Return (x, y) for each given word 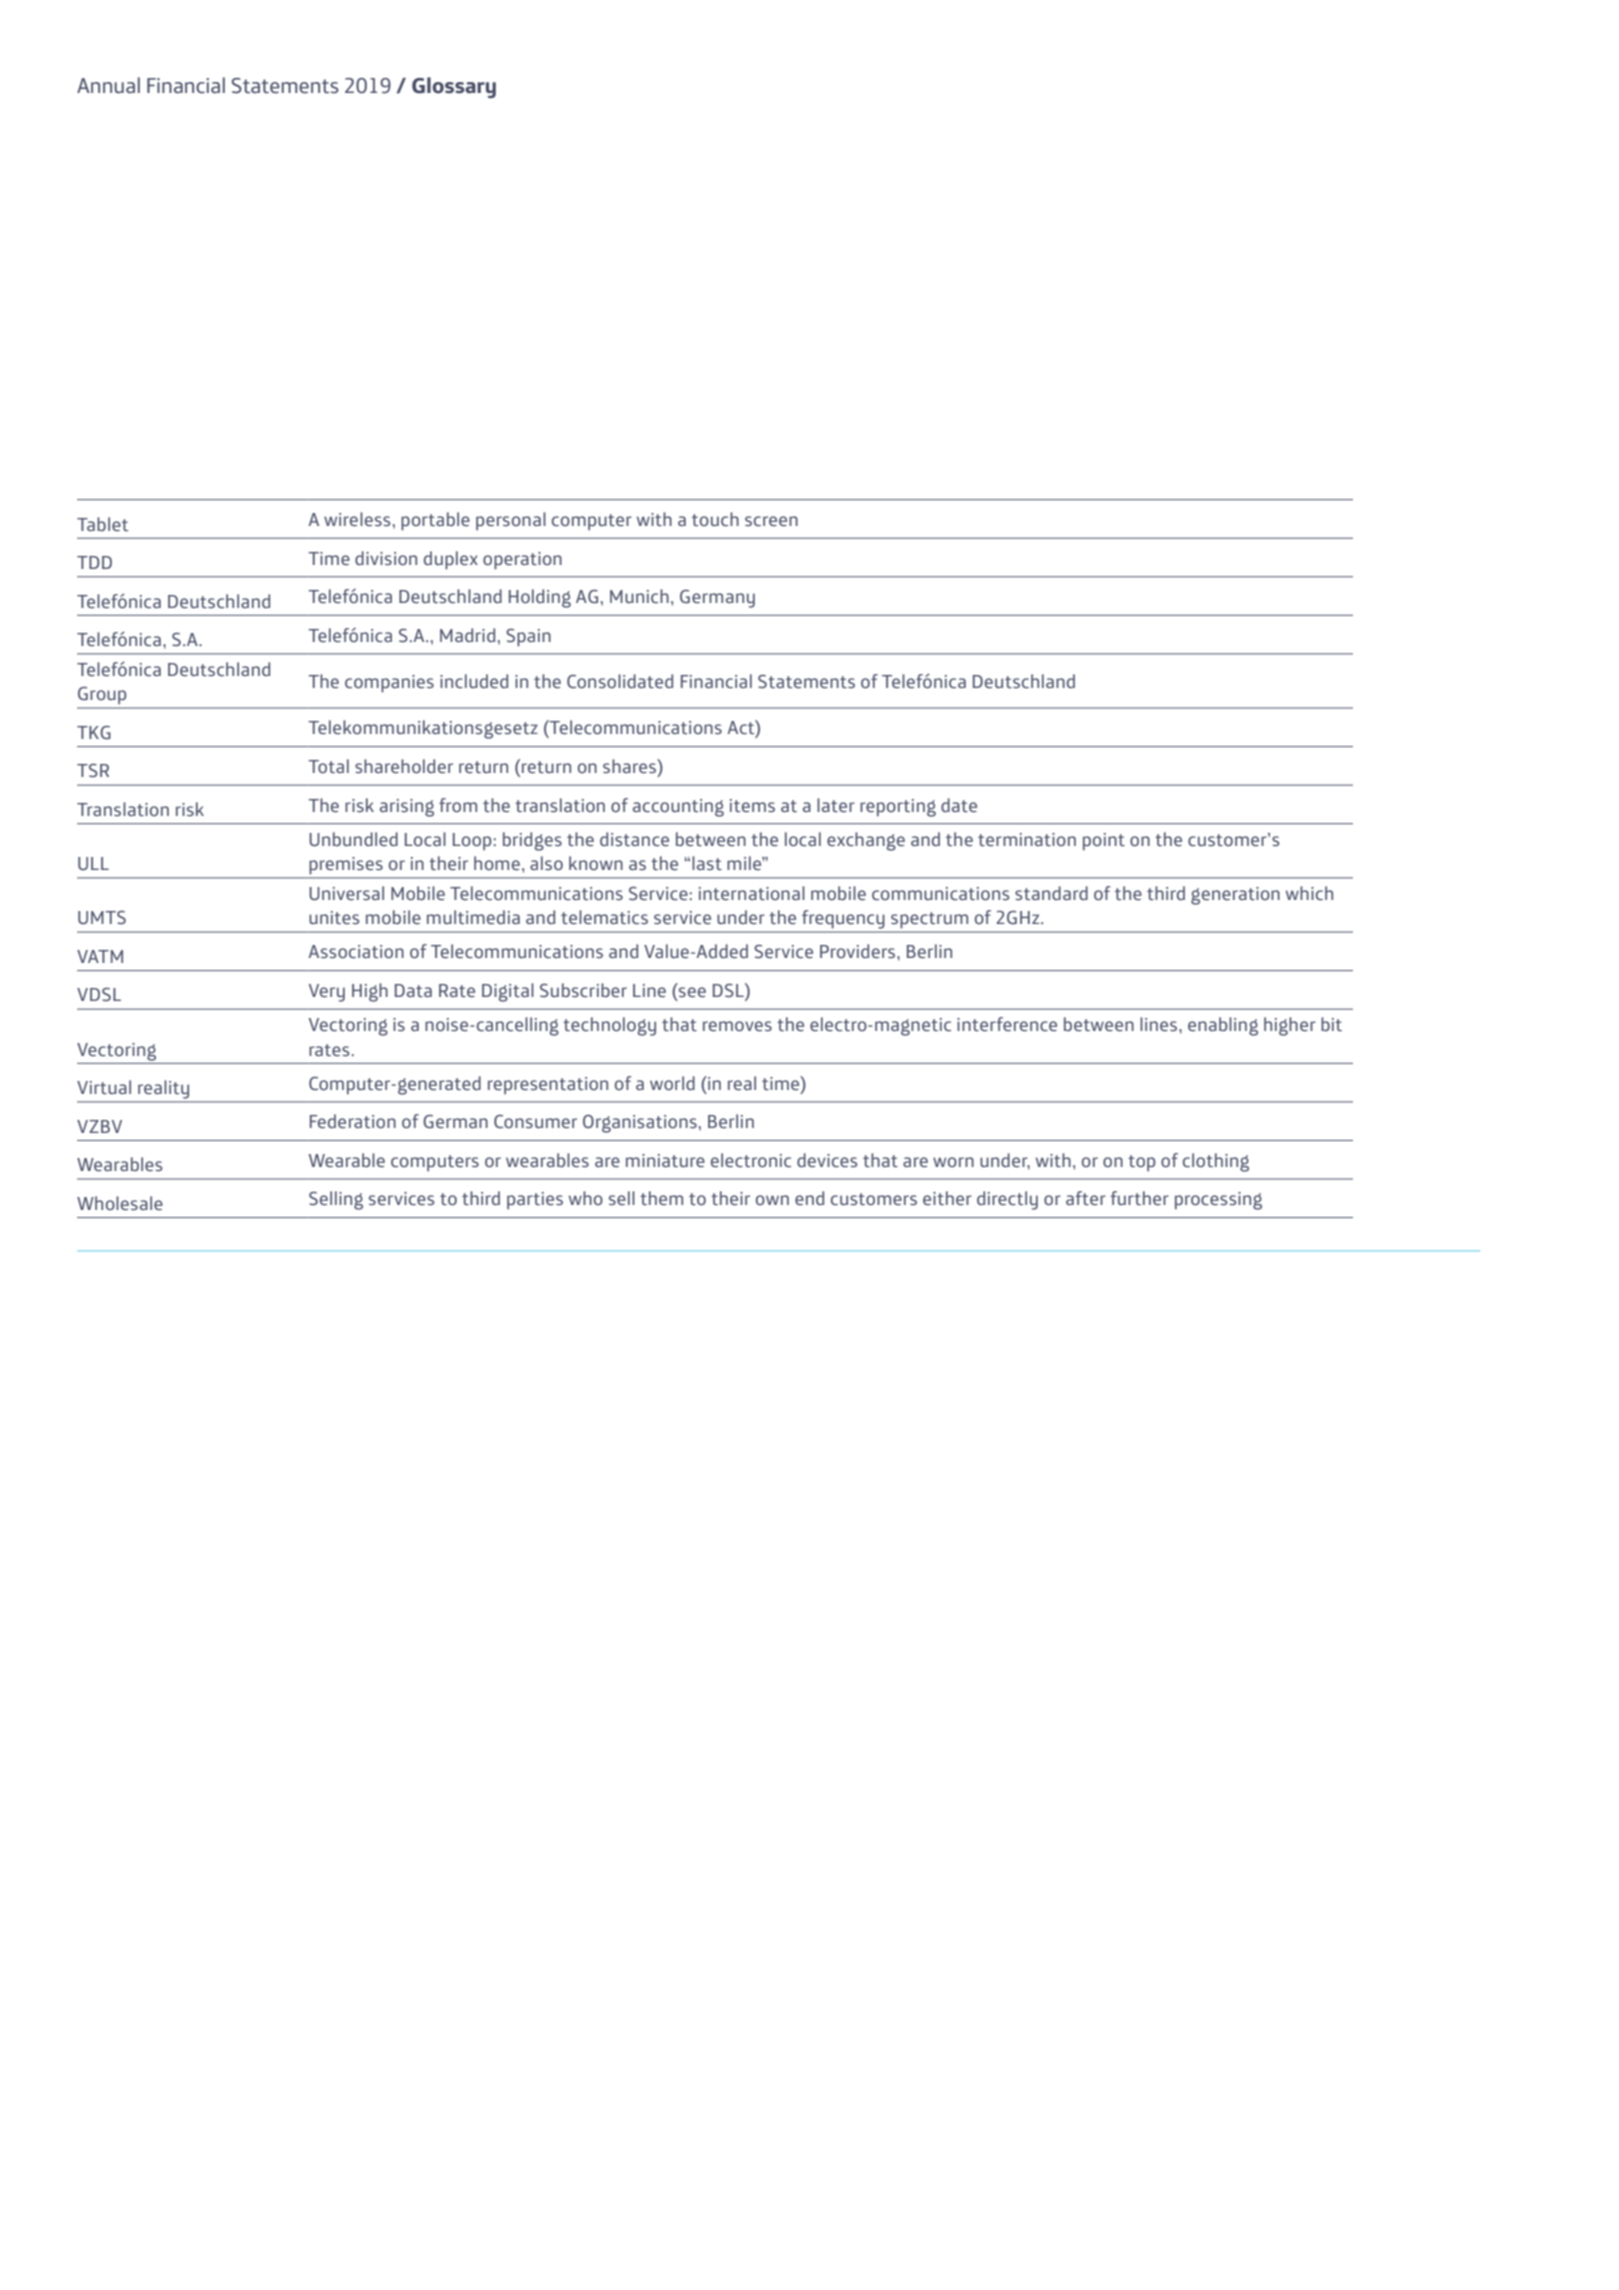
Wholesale (120, 1203)
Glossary (454, 87)
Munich (639, 596)
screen (771, 521)
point (1104, 841)
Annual (108, 85)
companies (389, 684)
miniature (665, 1160)
